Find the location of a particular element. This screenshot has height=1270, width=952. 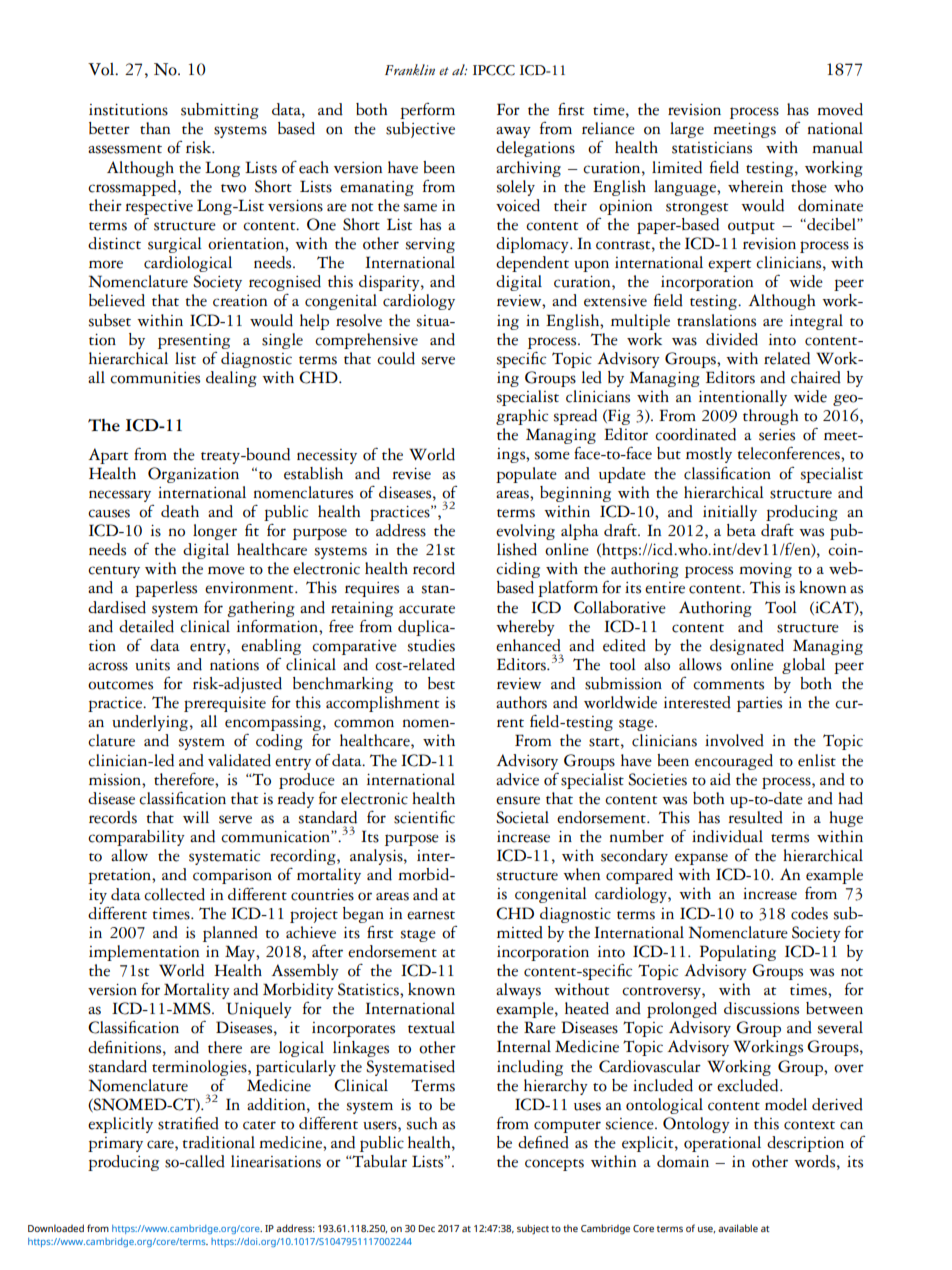

could is located at coordinates (396, 358).
